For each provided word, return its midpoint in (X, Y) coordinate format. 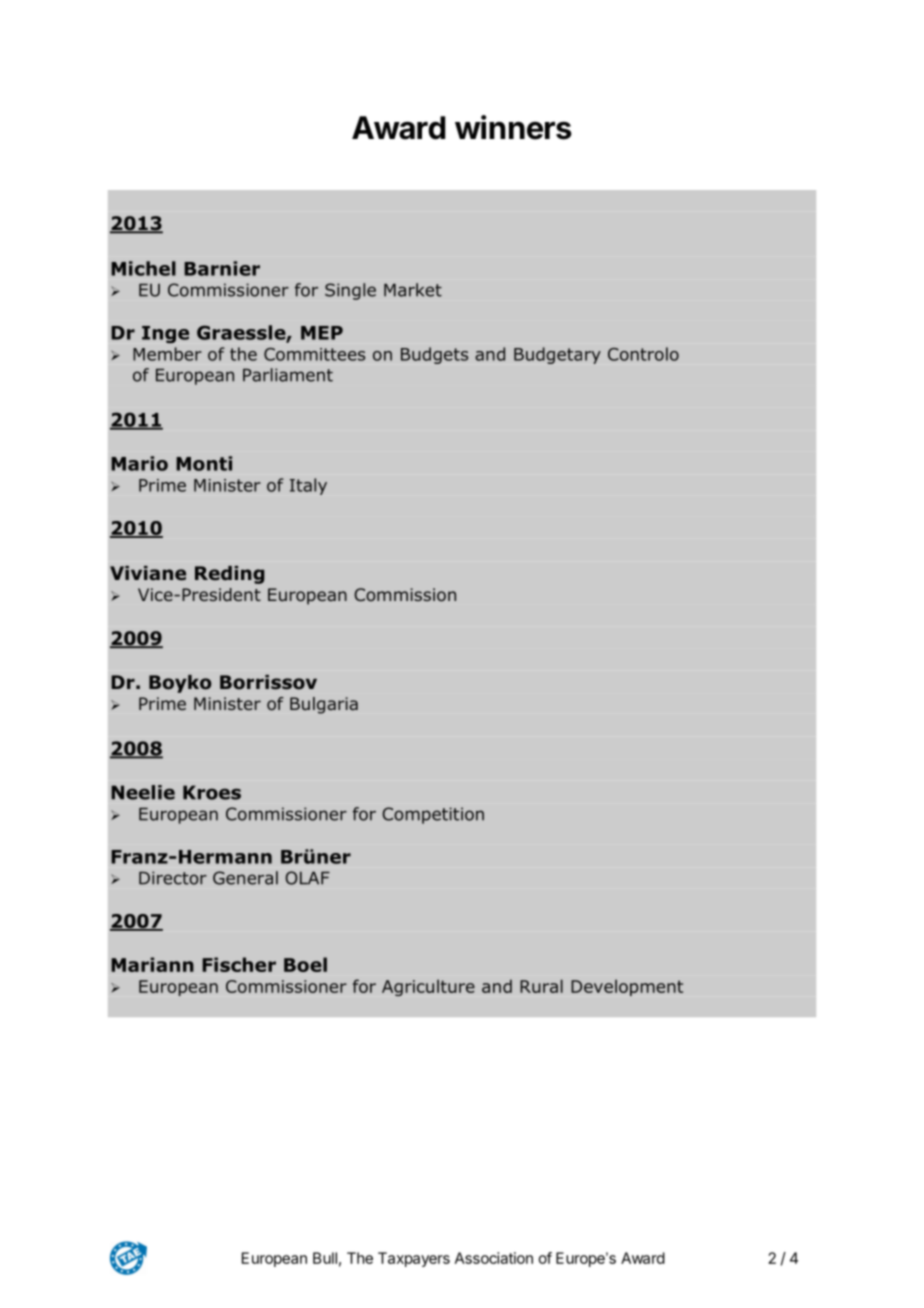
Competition (433, 815)
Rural (541, 986)
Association (494, 1258)
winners (513, 127)
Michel (143, 268)
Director (173, 878)
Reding (229, 575)
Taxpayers (414, 1259)
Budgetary (557, 355)
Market (413, 290)
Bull (325, 1258)
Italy (308, 486)
